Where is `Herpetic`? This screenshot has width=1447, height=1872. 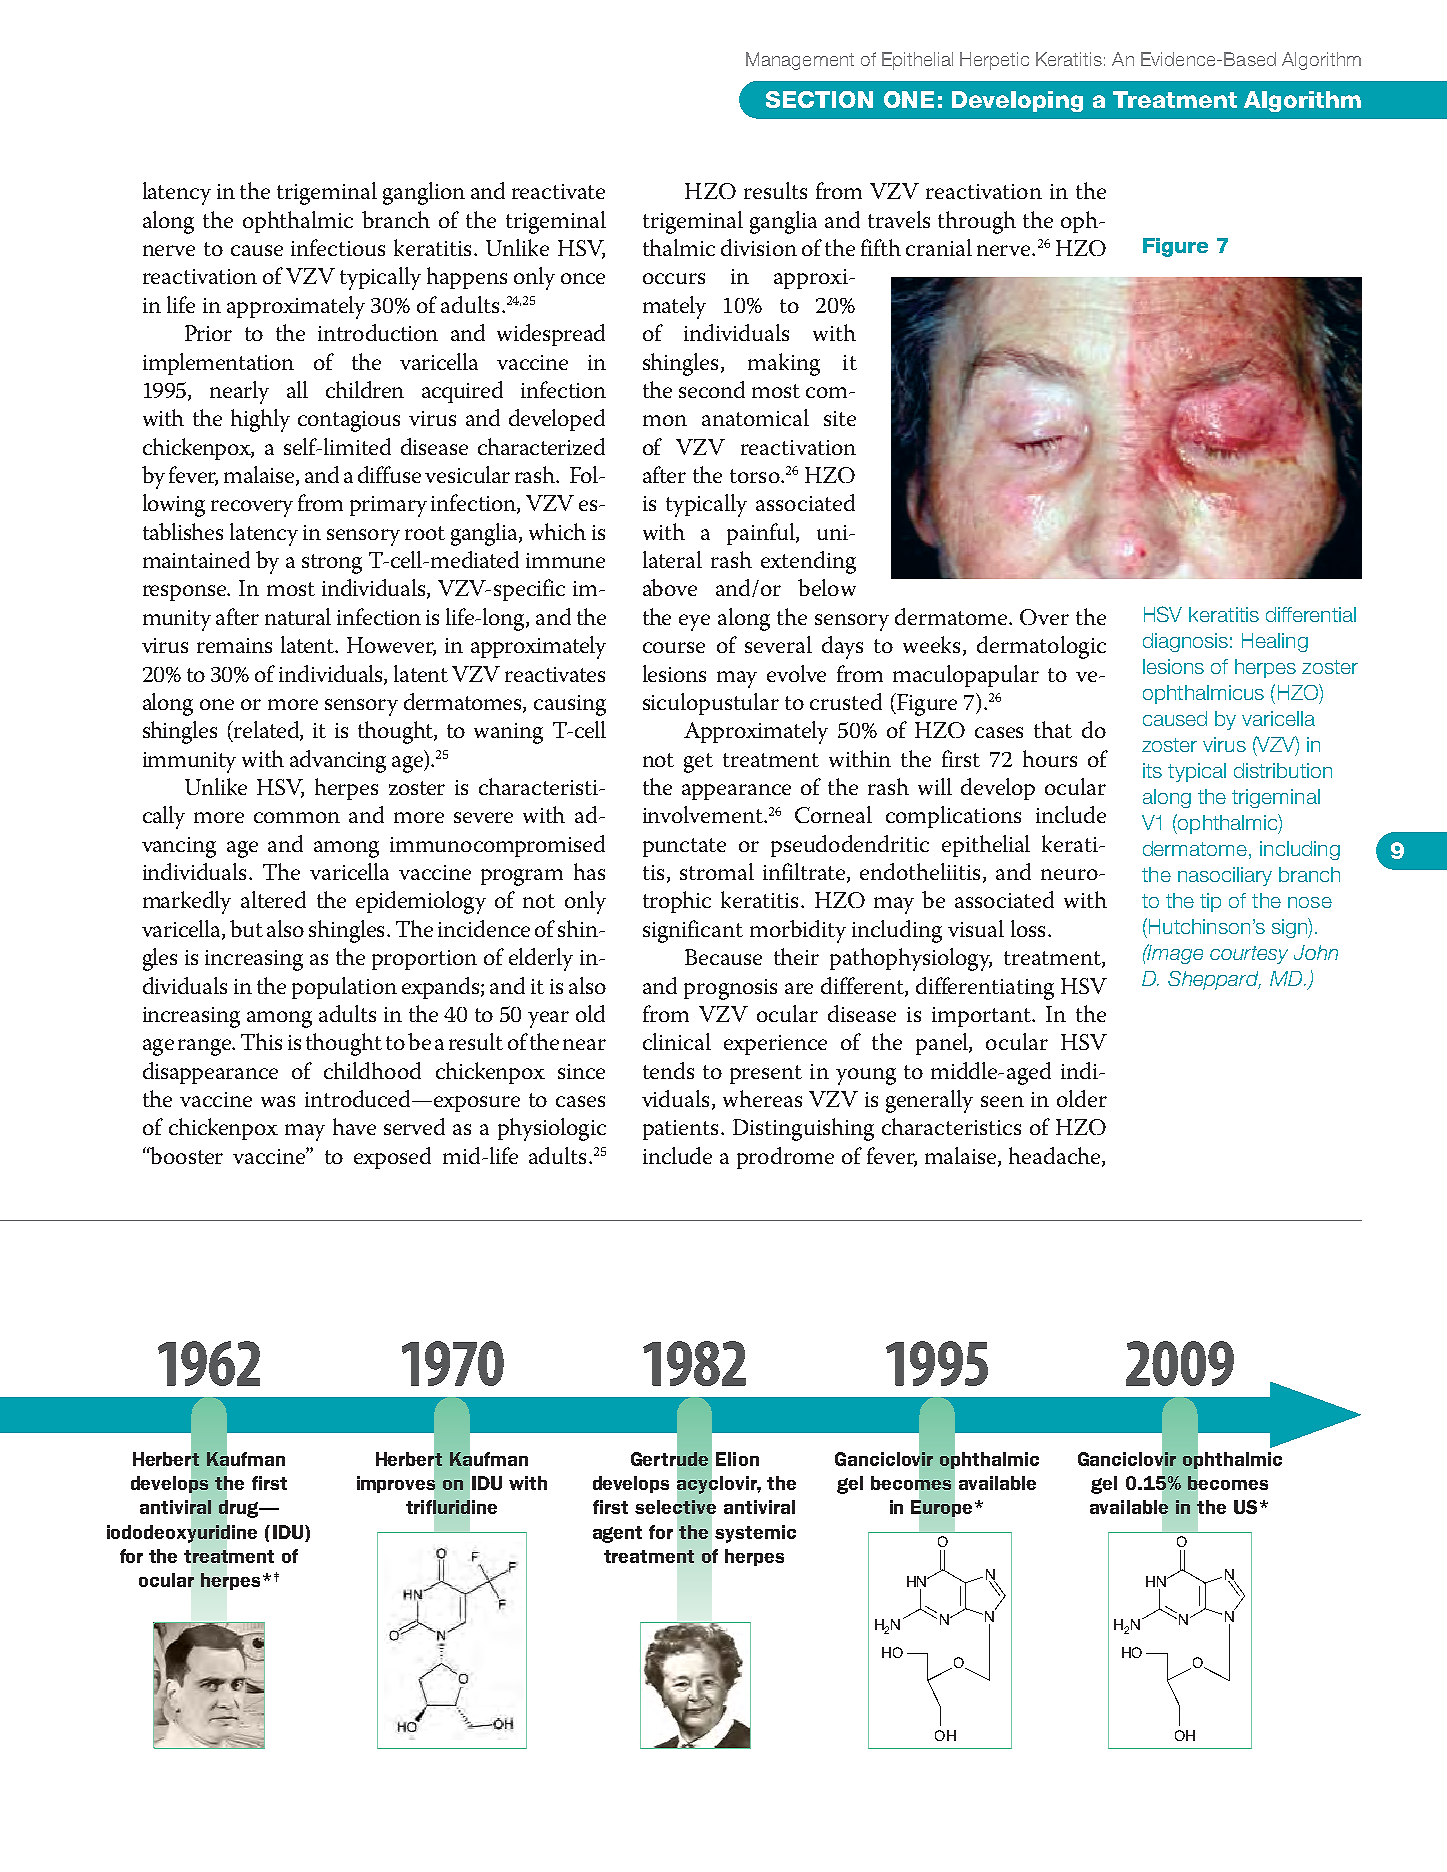 Herpetic is located at coordinates (994, 61).
